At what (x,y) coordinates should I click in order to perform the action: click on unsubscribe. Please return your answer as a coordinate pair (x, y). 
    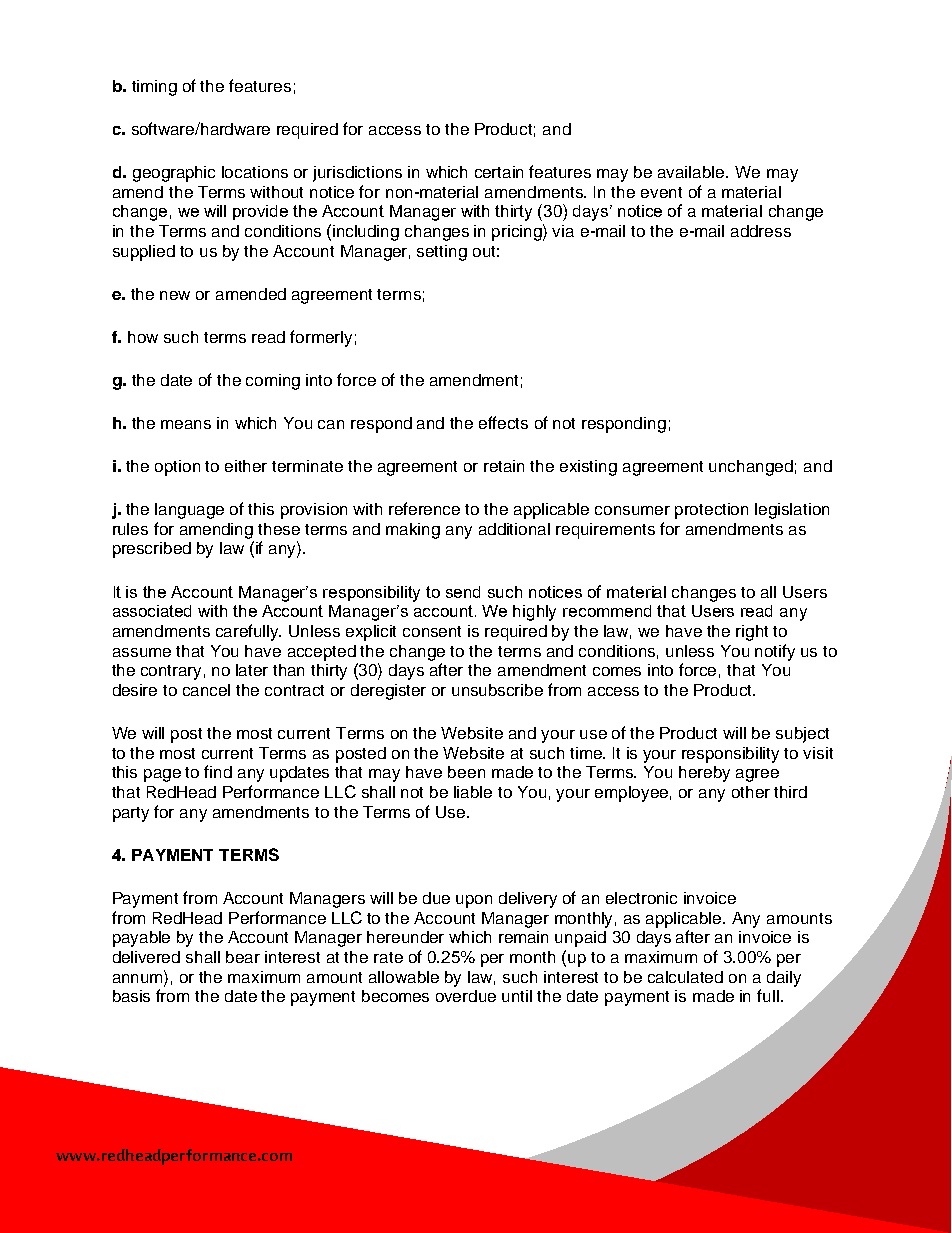
    Looking at the image, I should click on (497, 690).
